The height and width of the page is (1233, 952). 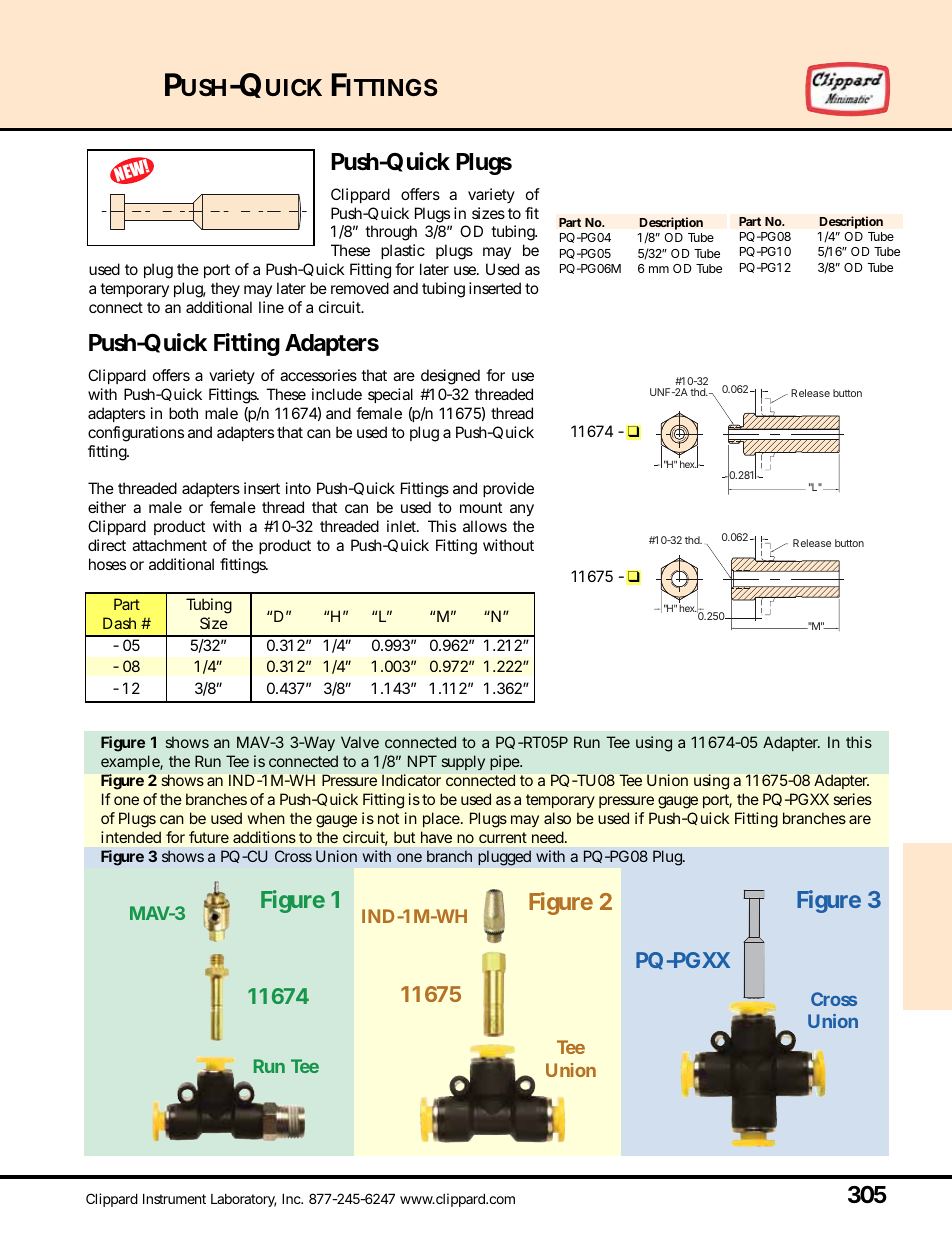 What do you see at coordinates (119, 623) in the page?
I see `Dash` at bounding box center [119, 623].
